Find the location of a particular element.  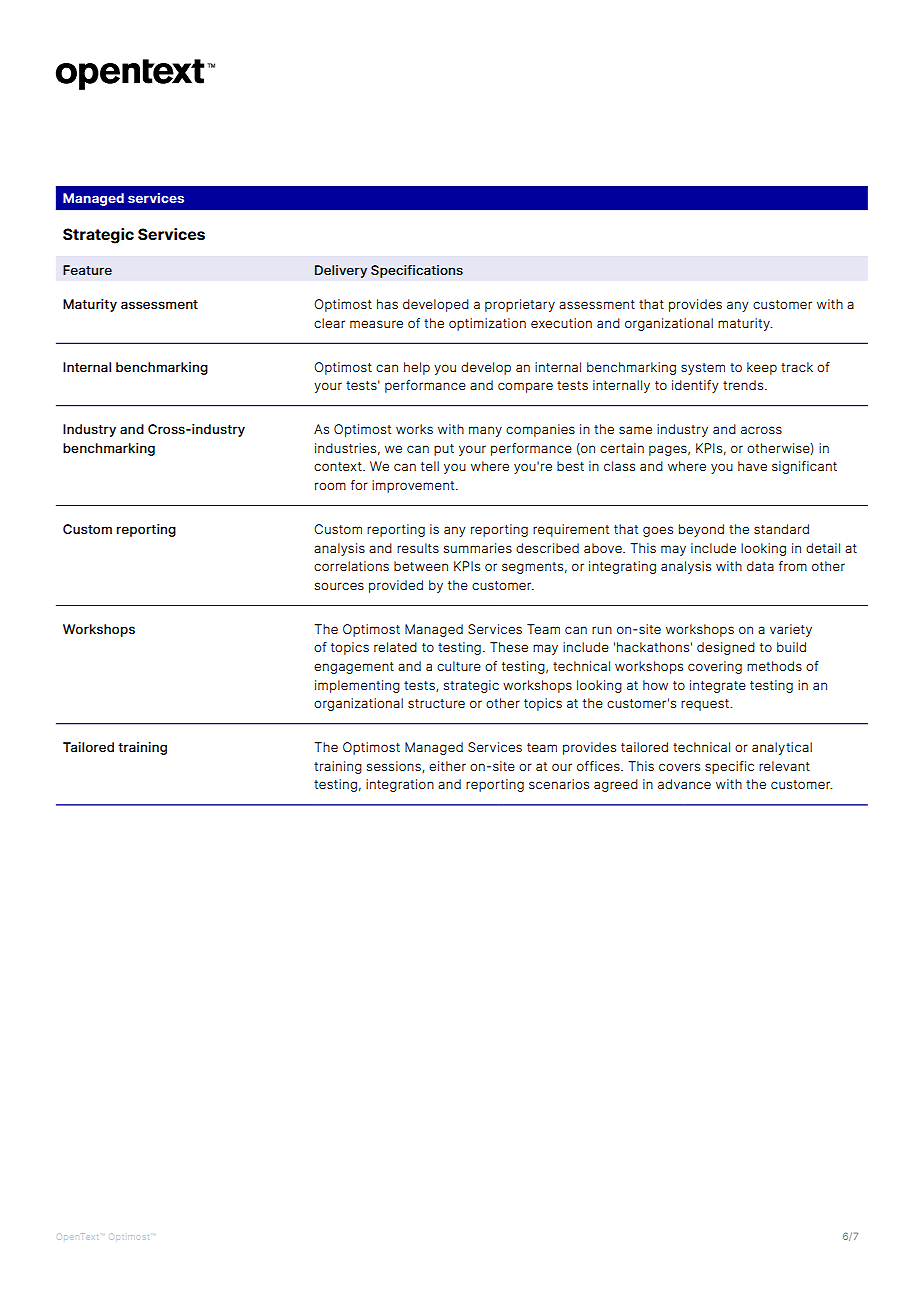

execution is located at coordinates (561, 323).
